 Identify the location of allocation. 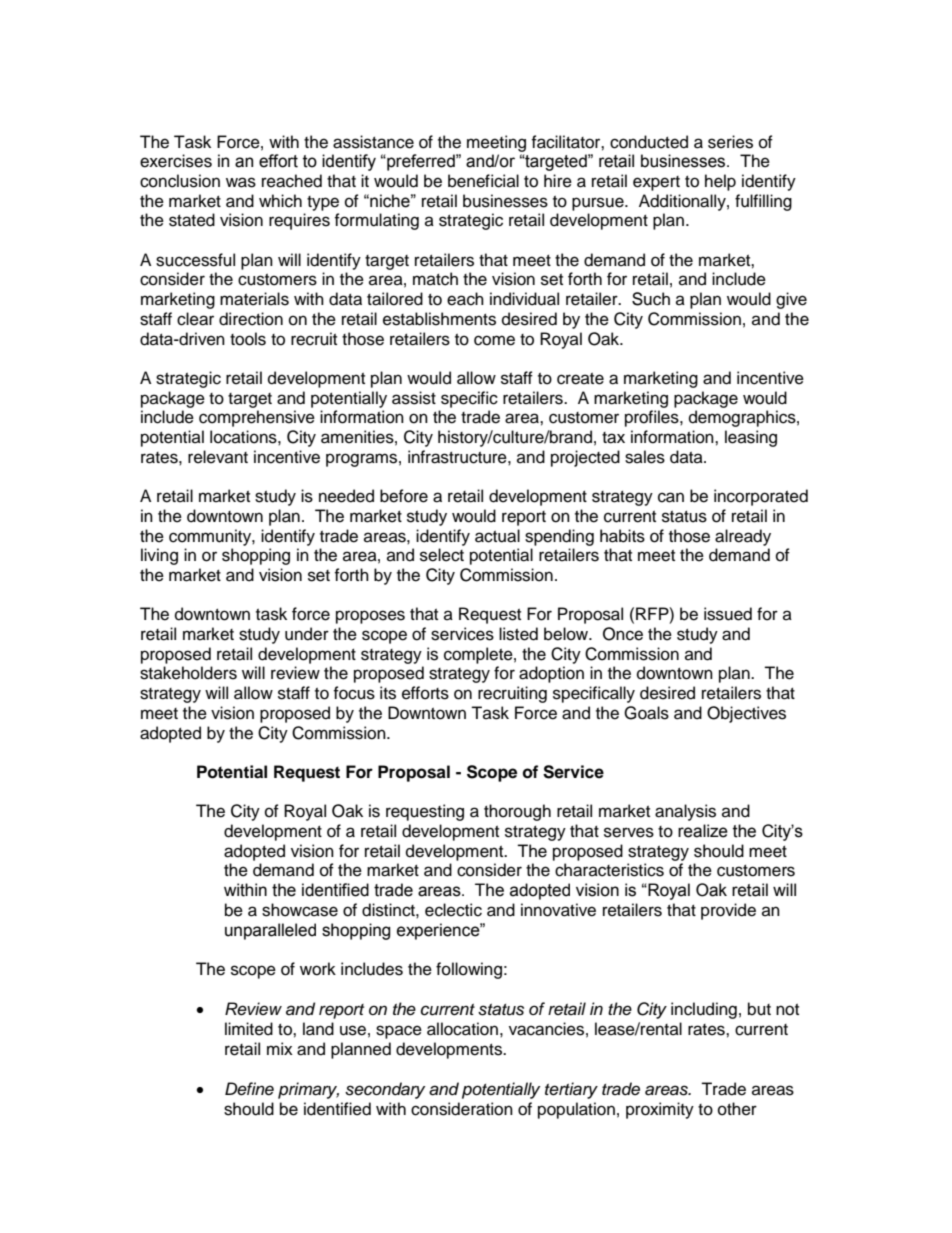
(462, 1029).
